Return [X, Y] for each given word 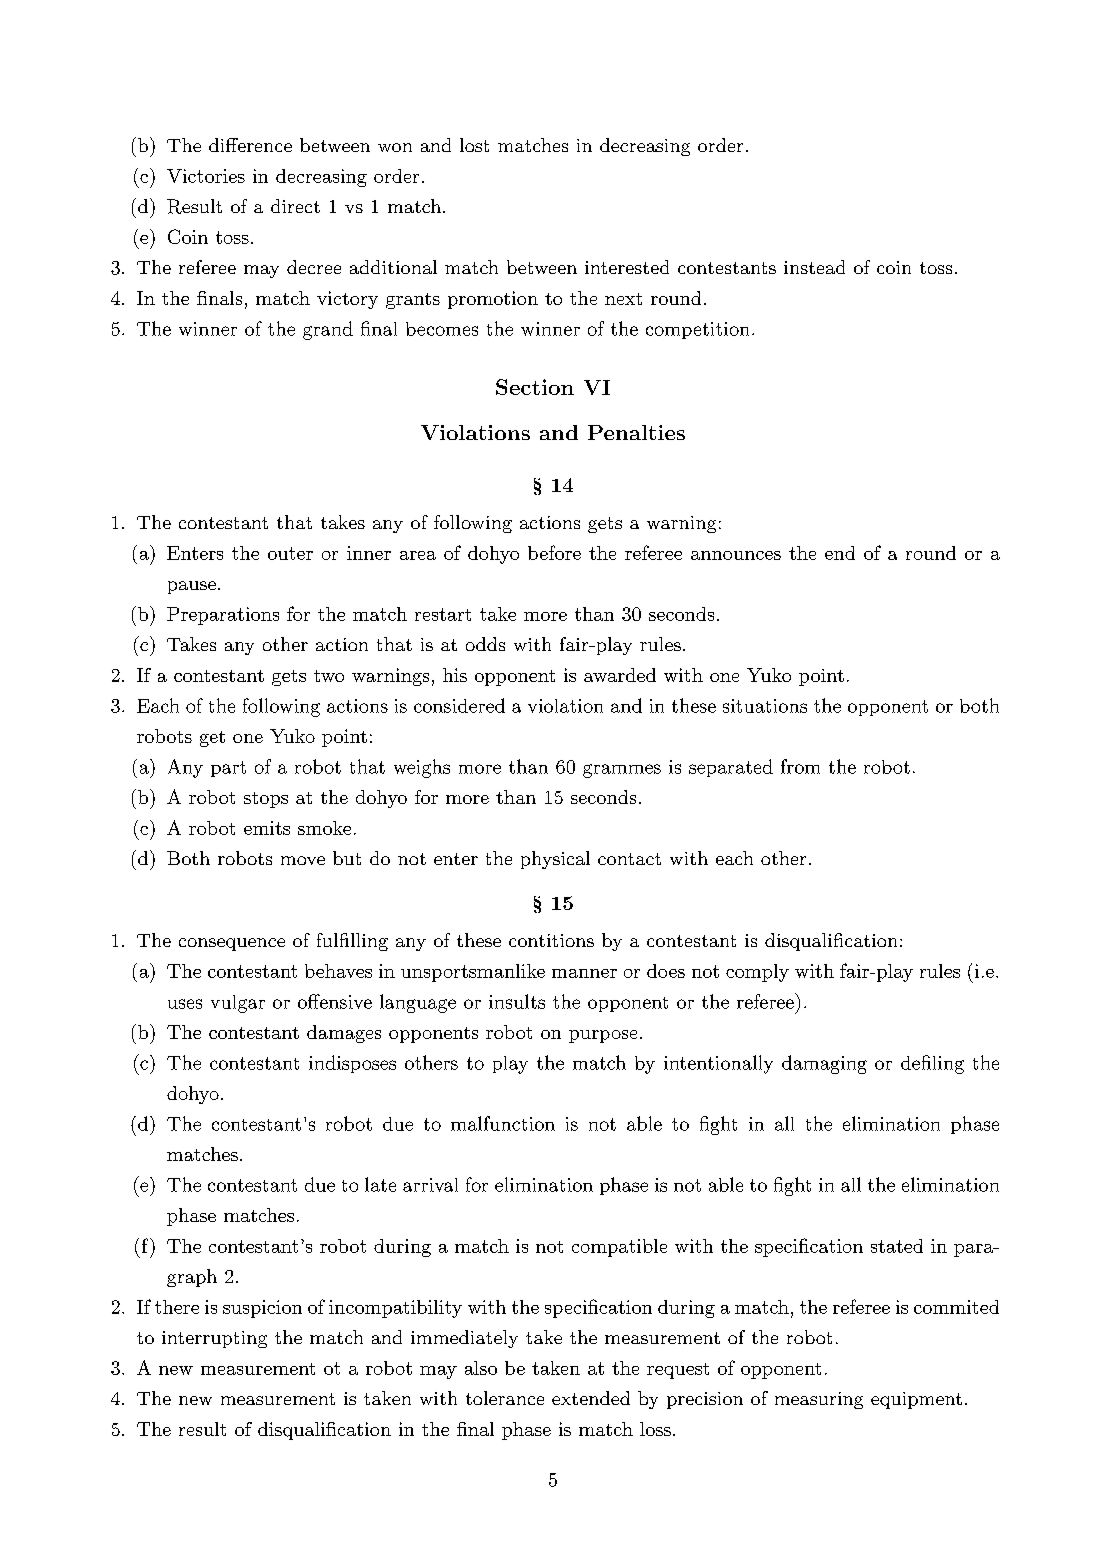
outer [290, 553]
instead [814, 267]
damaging [824, 1064]
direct [295, 206]
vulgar [238, 1004]
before [554, 552]
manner [584, 973]
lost [474, 145]
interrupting [214, 1339]
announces [736, 555]
